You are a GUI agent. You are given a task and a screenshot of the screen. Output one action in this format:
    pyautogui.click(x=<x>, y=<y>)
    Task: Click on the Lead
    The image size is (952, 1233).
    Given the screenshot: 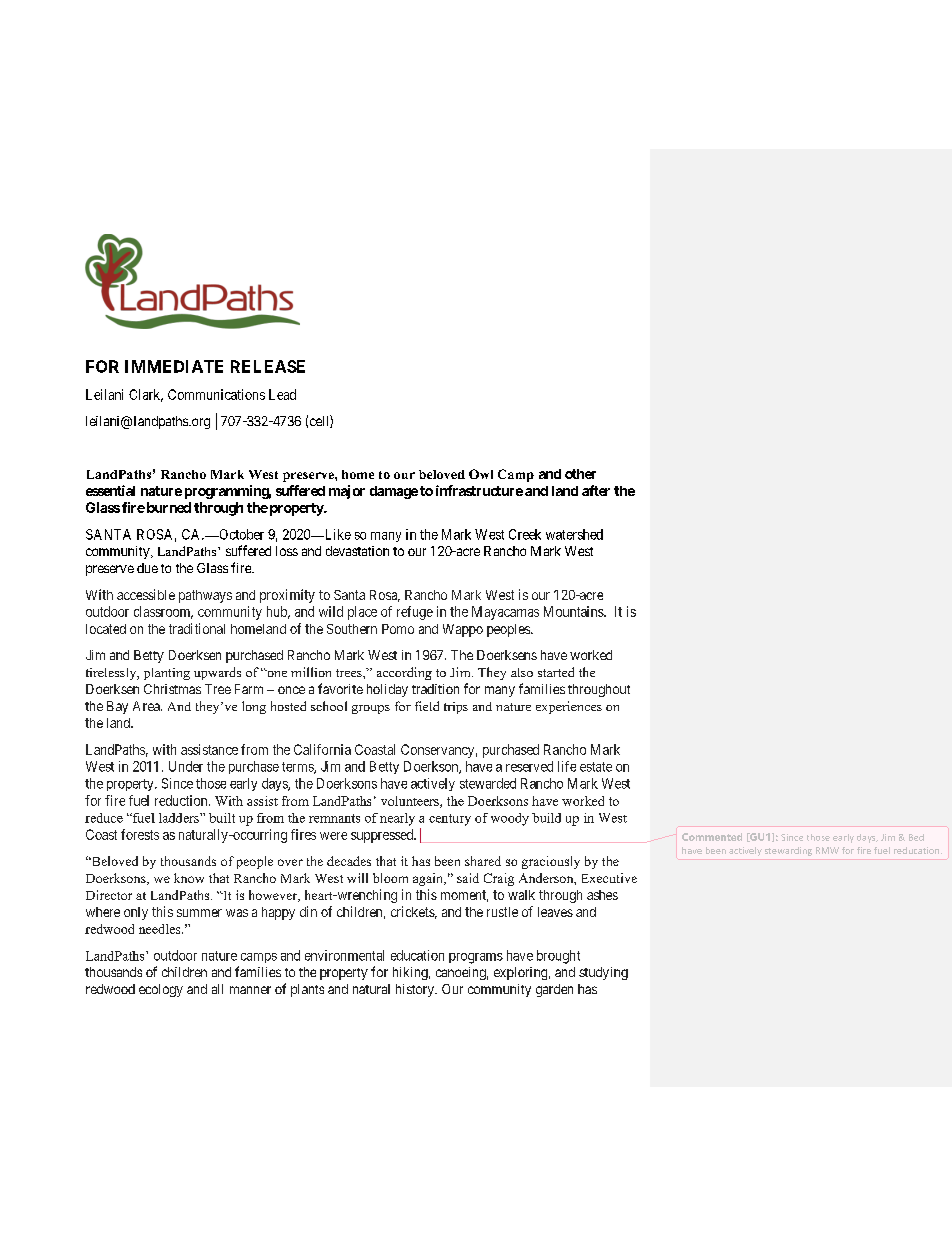 What is the action you would take?
    pyautogui.click(x=282, y=394)
